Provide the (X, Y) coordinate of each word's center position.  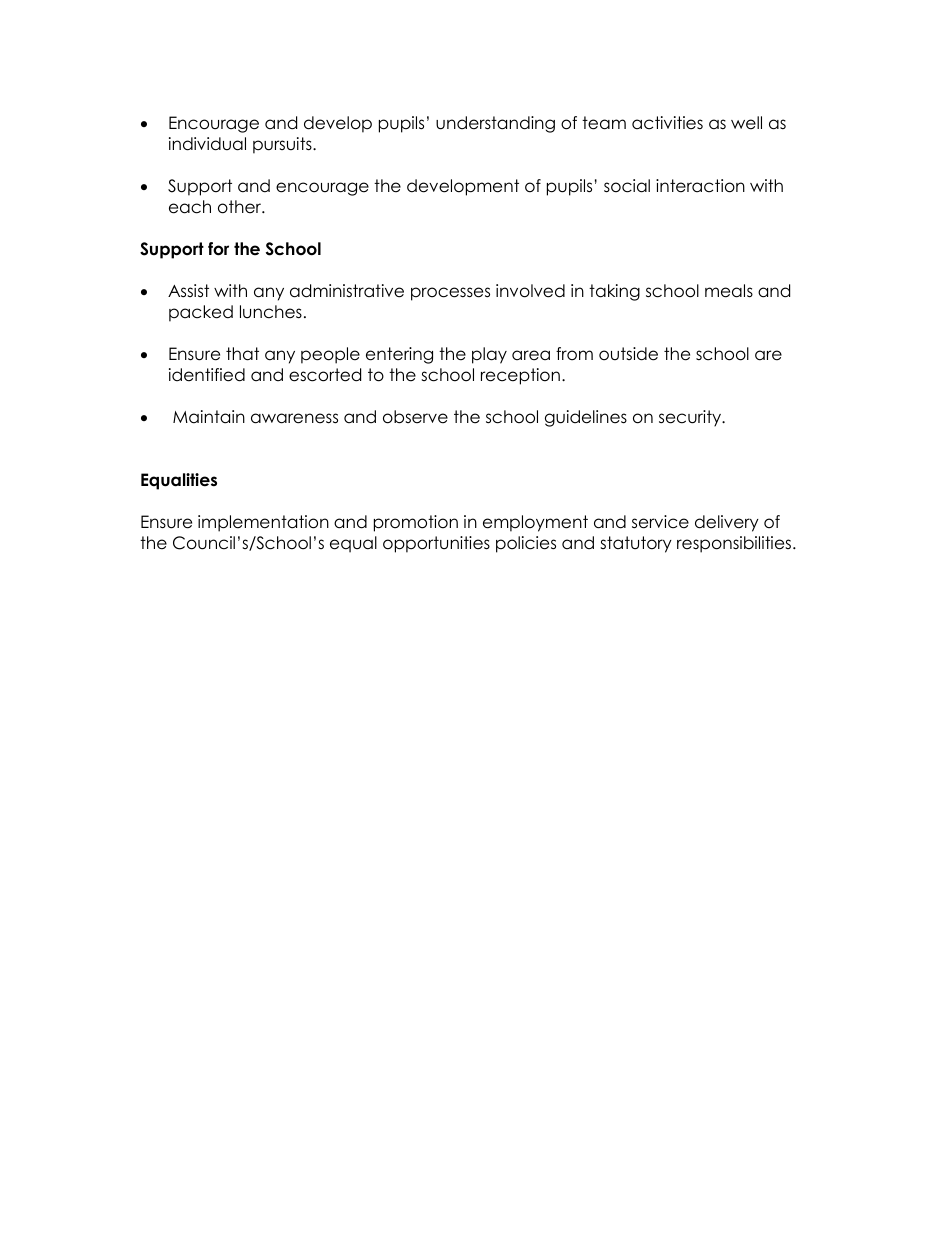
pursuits (283, 145)
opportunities (436, 544)
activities (667, 123)
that (242, 354)
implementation (263, 523)
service (660, 522)
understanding (495, 124)
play (489, 355)
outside (628, 354)
